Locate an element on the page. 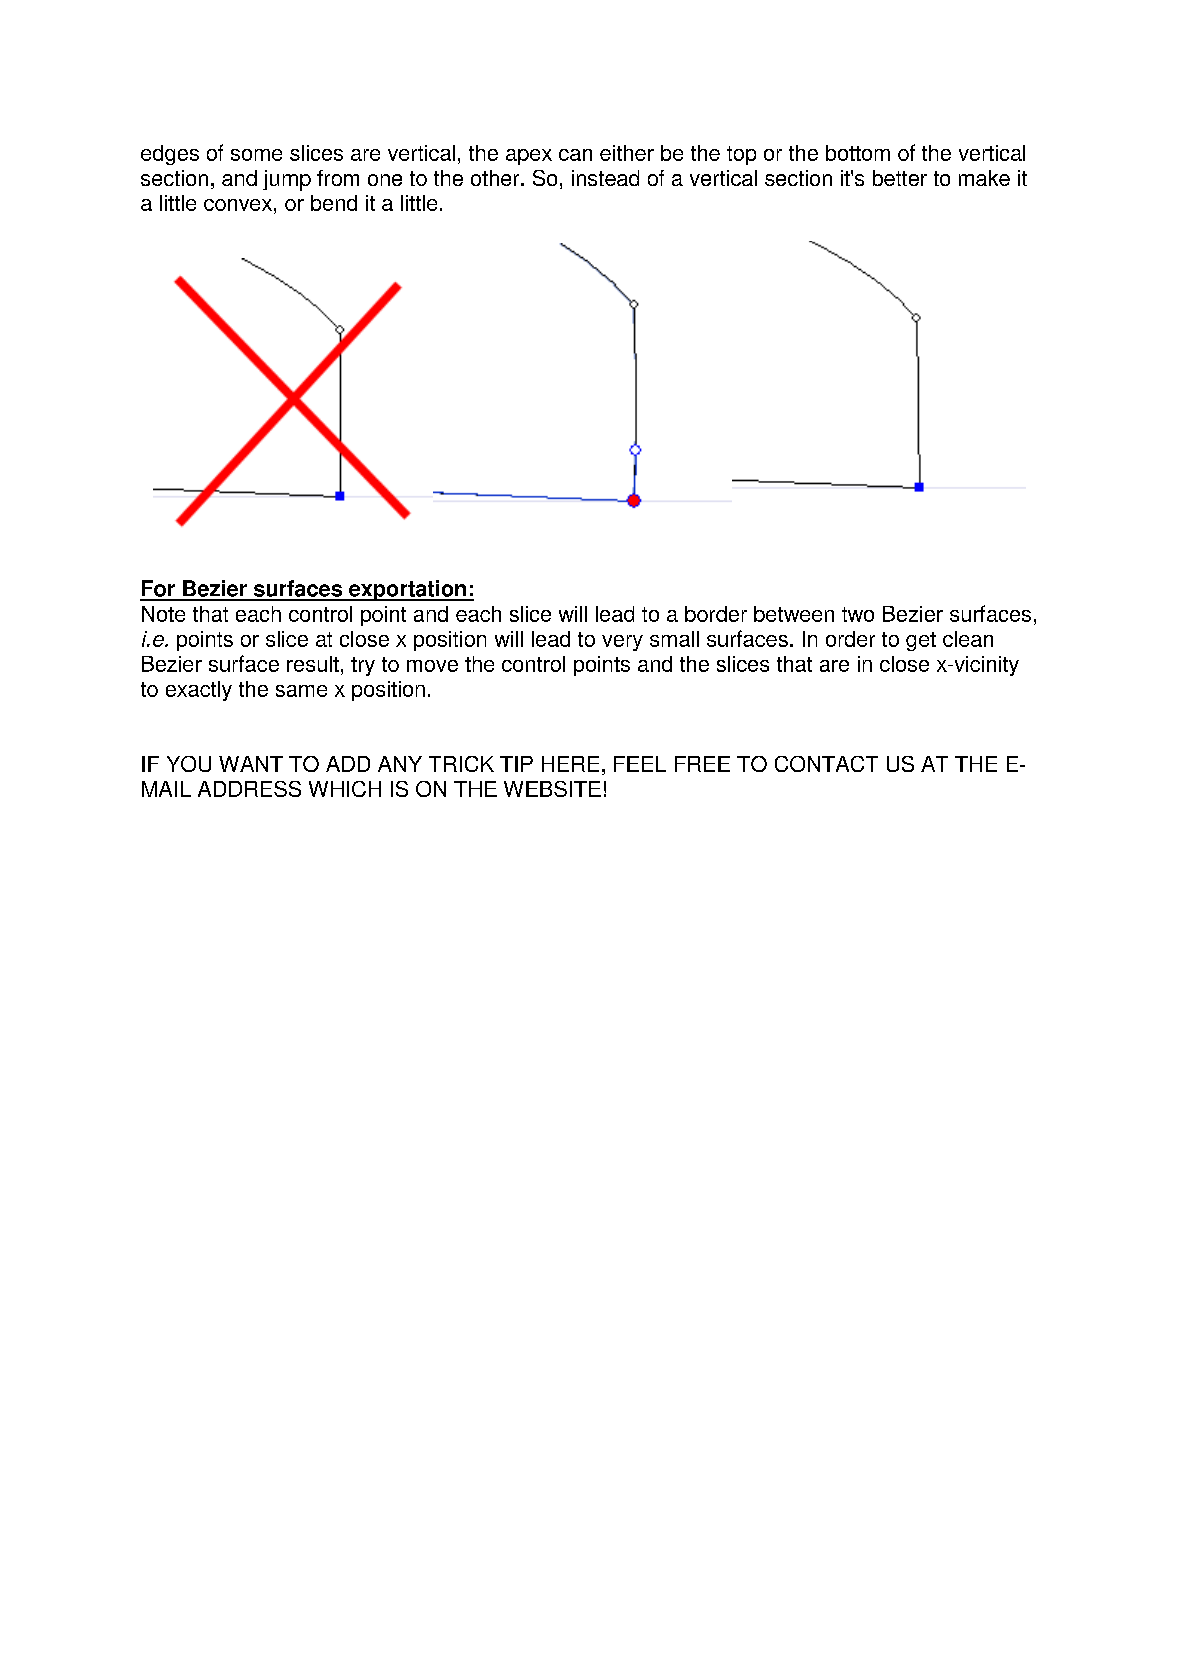 The image size is (1179, 1668). jump is located at coordinates (287, 180).
